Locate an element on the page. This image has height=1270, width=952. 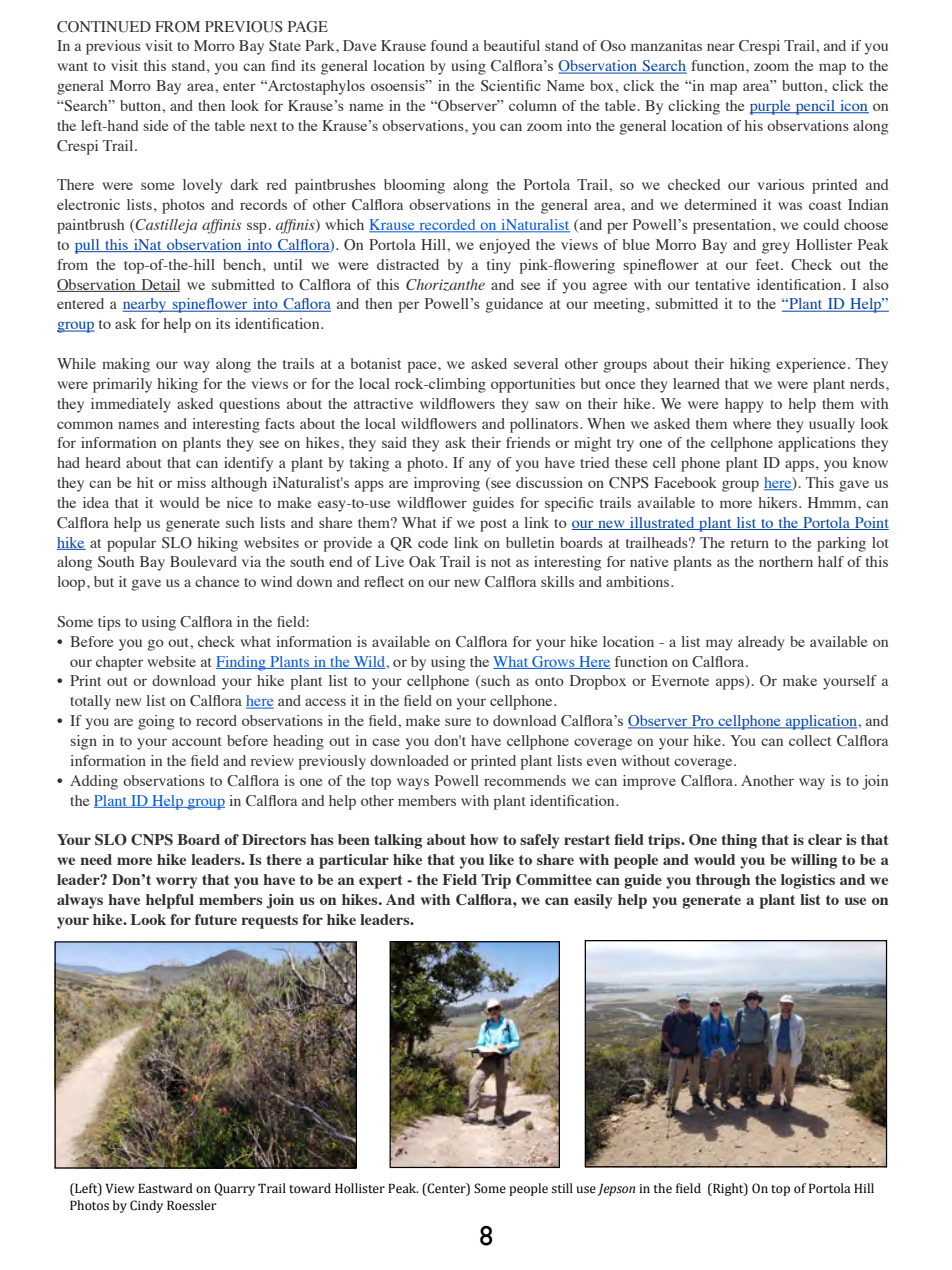
CONTINUED is located at coordinates (104, 27).
